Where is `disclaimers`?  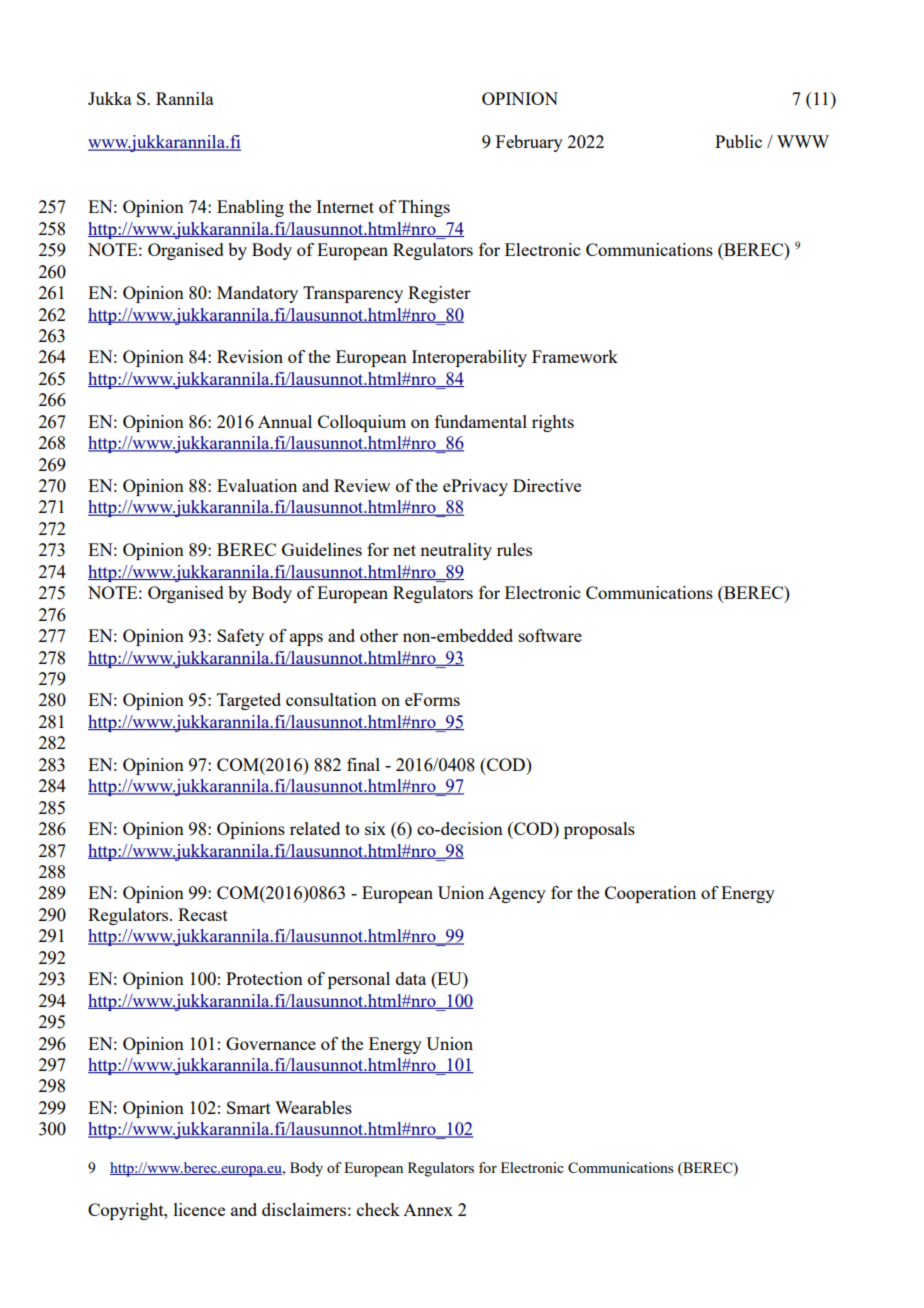
disclaimers is located at coordinates (304, 1209).
